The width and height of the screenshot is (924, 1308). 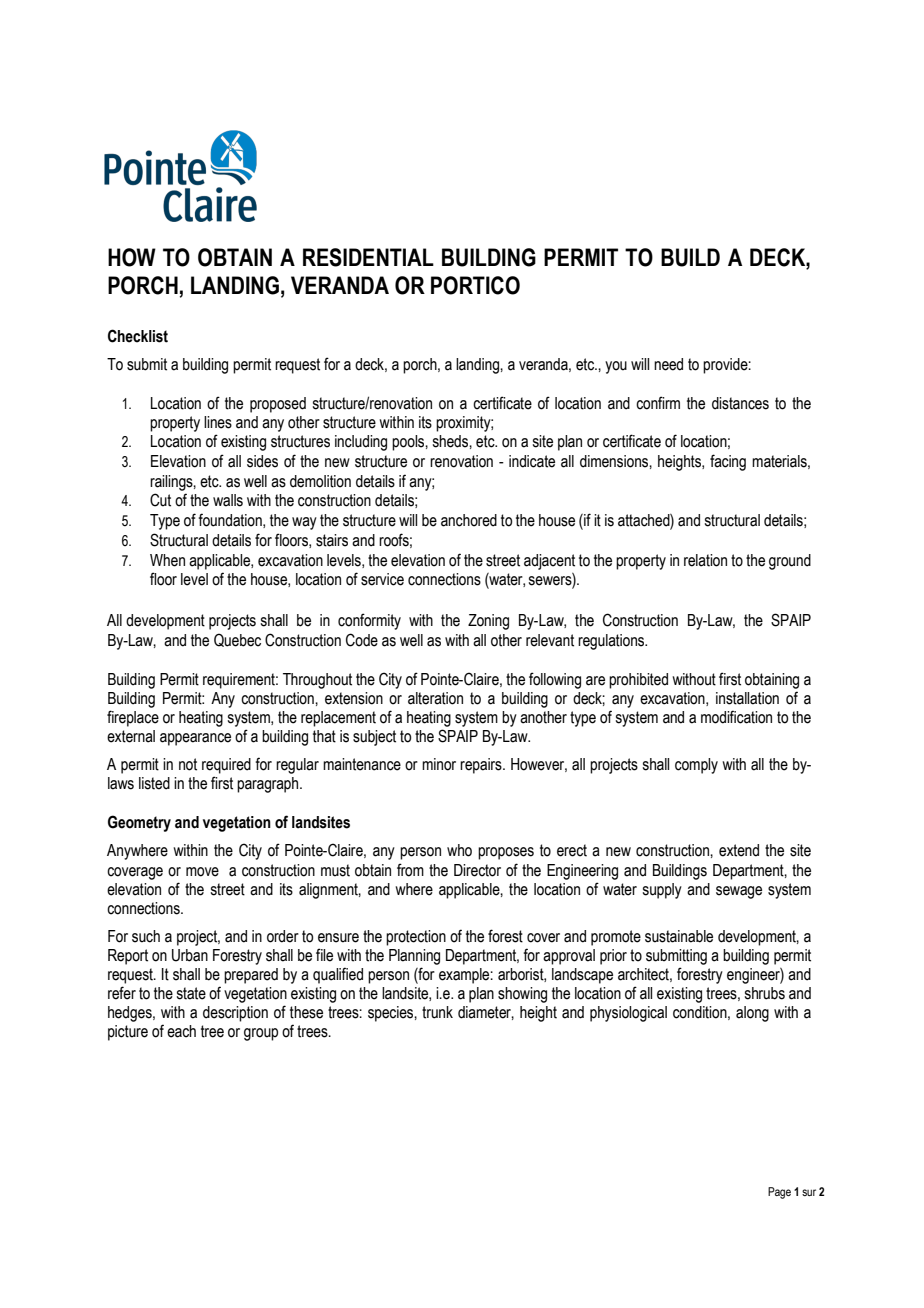 I want to click on each, so click(x=181, y=1031).
